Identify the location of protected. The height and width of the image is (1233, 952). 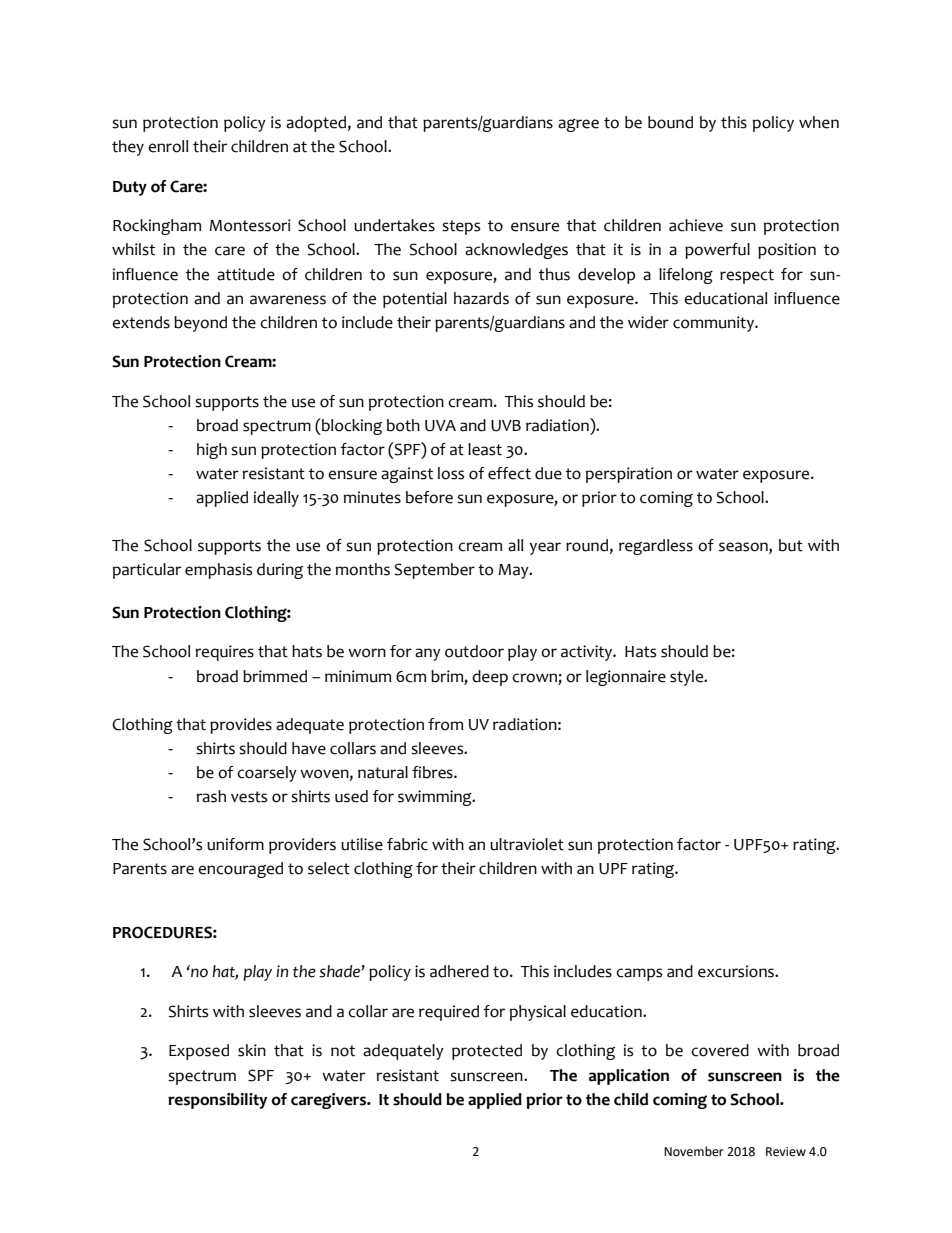
(487, 1052).
